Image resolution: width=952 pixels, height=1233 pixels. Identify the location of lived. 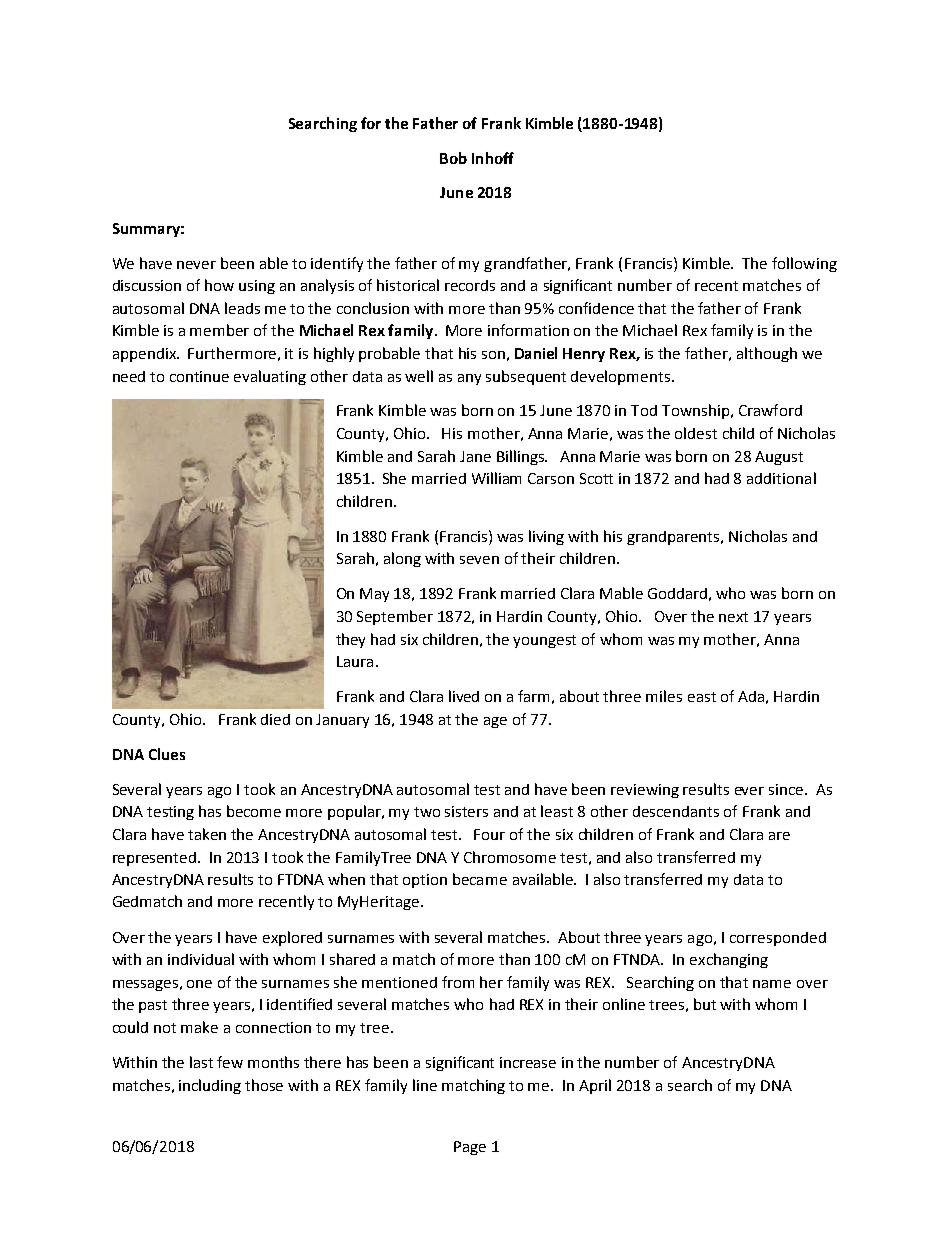
(464, 696).
